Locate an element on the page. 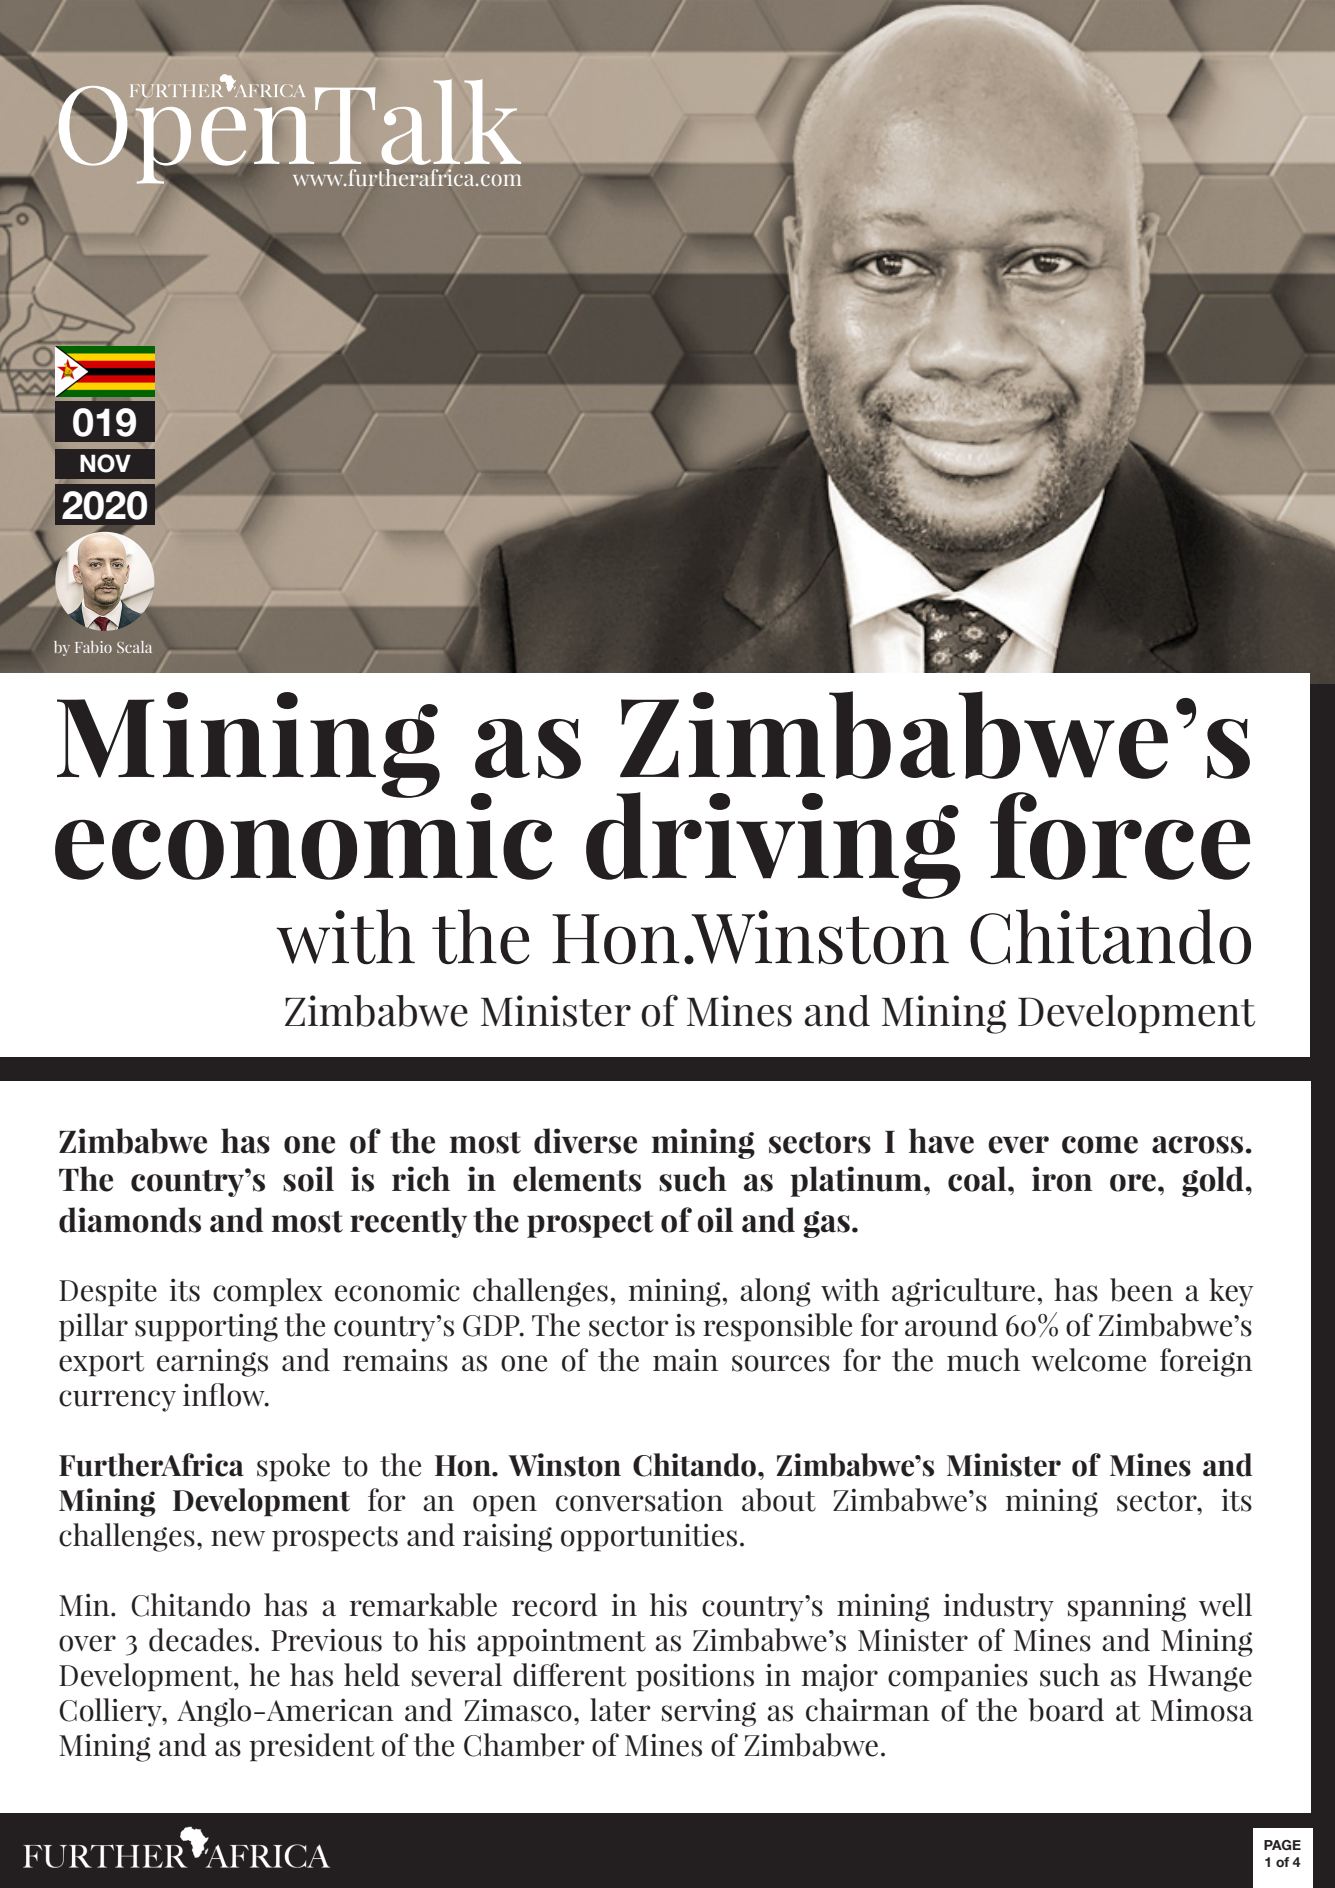  Fabio is located at coordinates (93, 647).
